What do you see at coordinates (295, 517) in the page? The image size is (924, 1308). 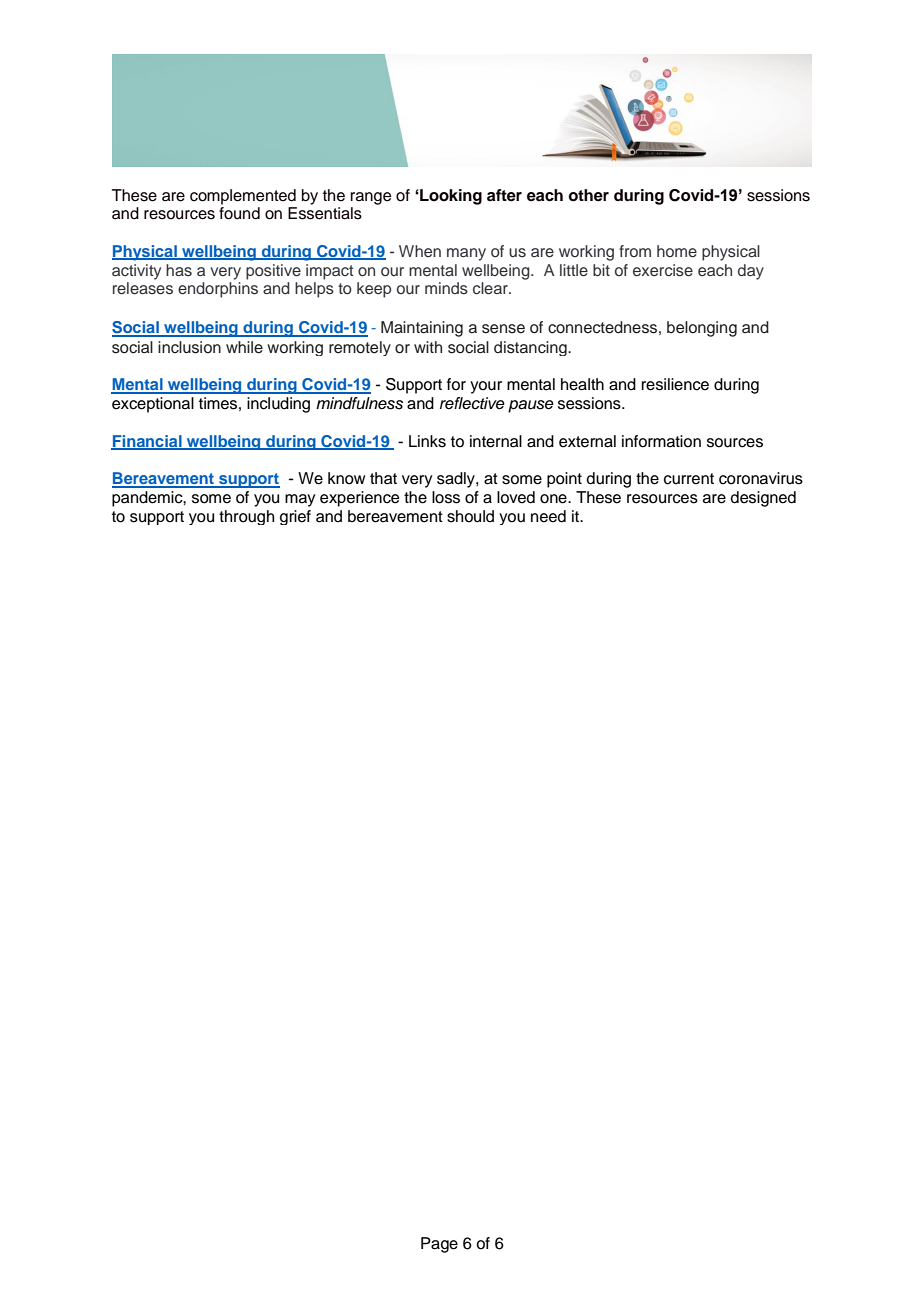 I see `grief` at bounding box center [295, 517].
